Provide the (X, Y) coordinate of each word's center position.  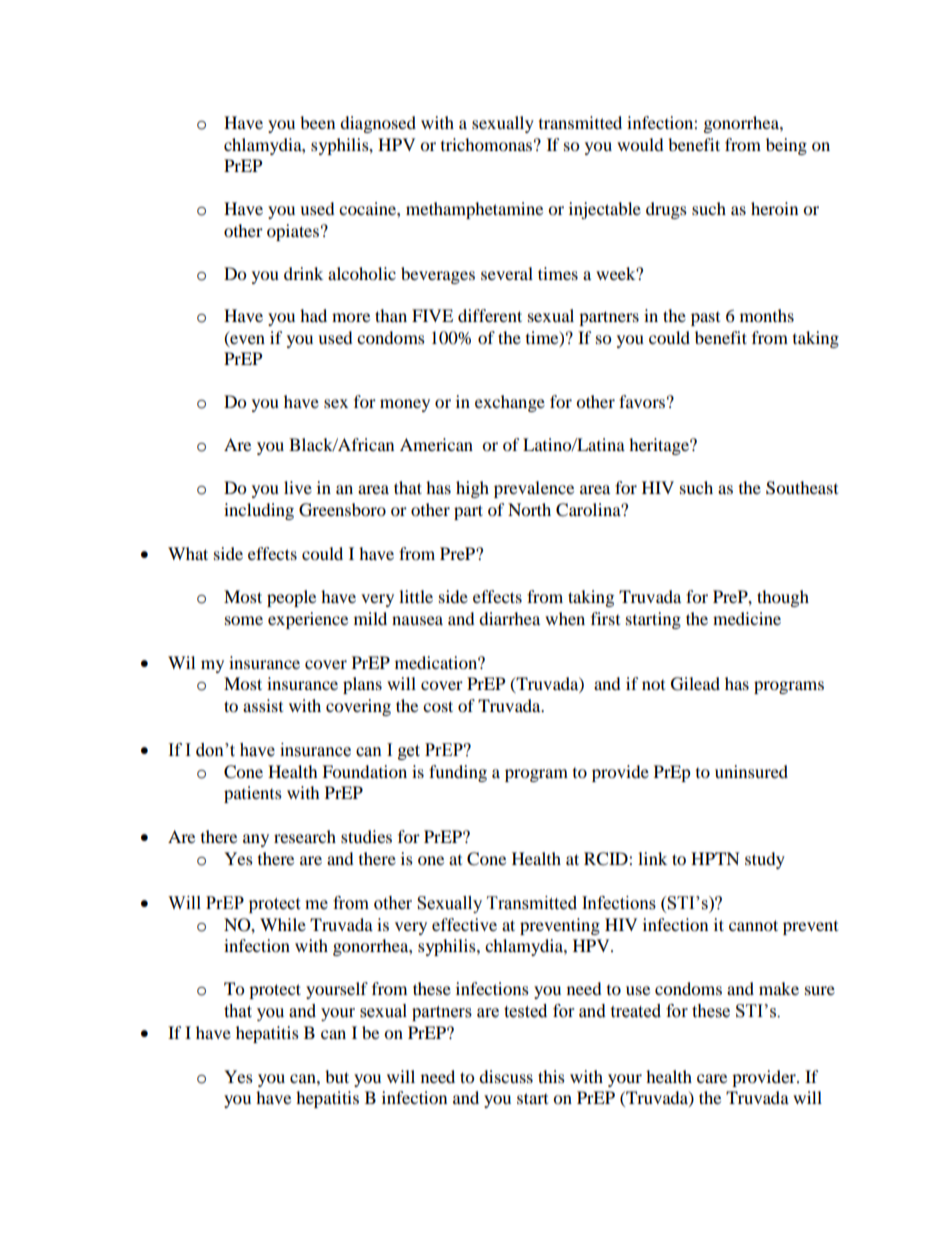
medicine (747, 618)
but (337, 1076)
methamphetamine (474, 210)
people (291, 598)
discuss (506, 1076)
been (317, 122)
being (786, 146)
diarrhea (509, 618)
